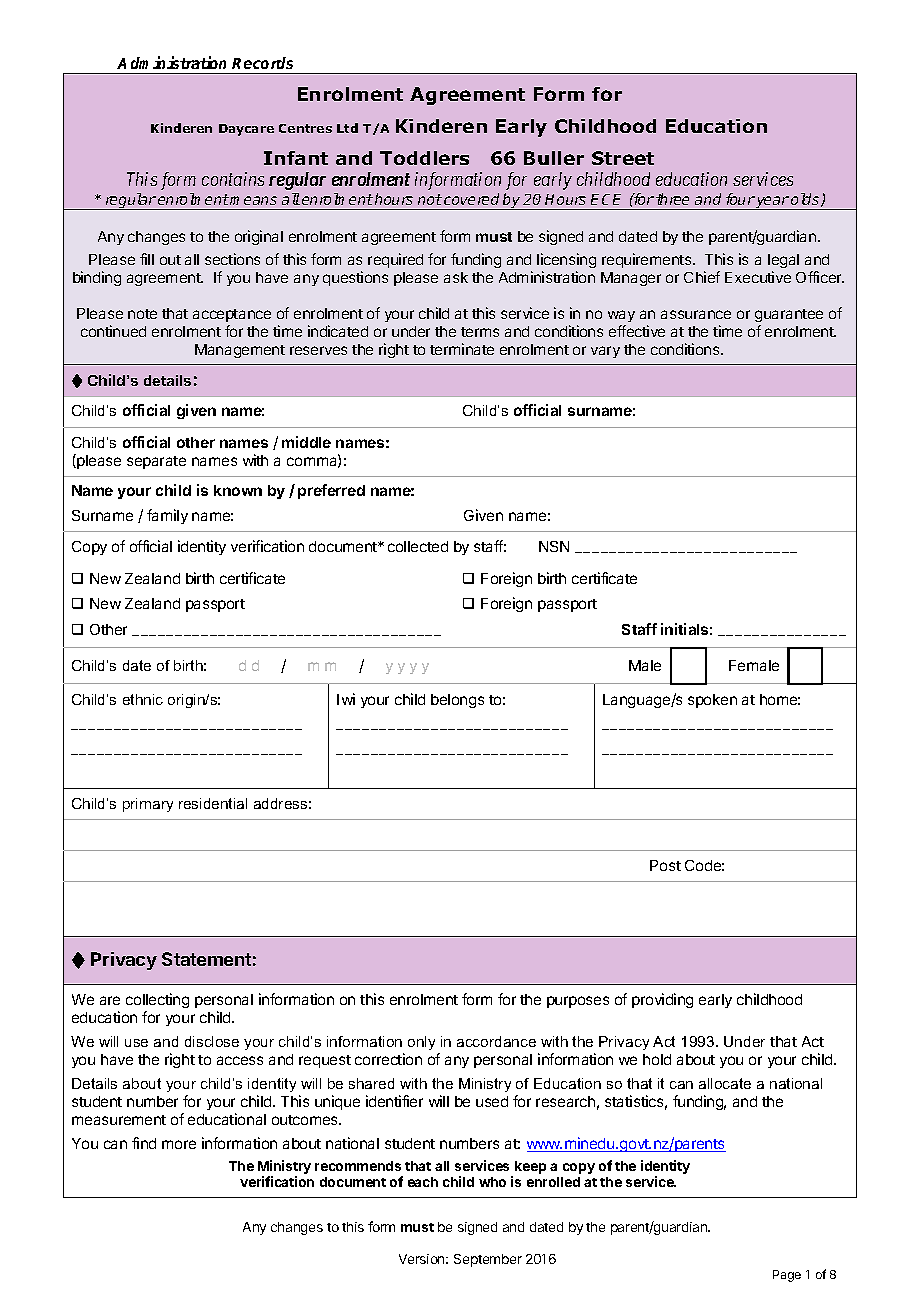 The height and width of the screenshot is (1308, 924). Describe the element at coordinates (740, 199) in the screenshot. I see `four` at that location.
